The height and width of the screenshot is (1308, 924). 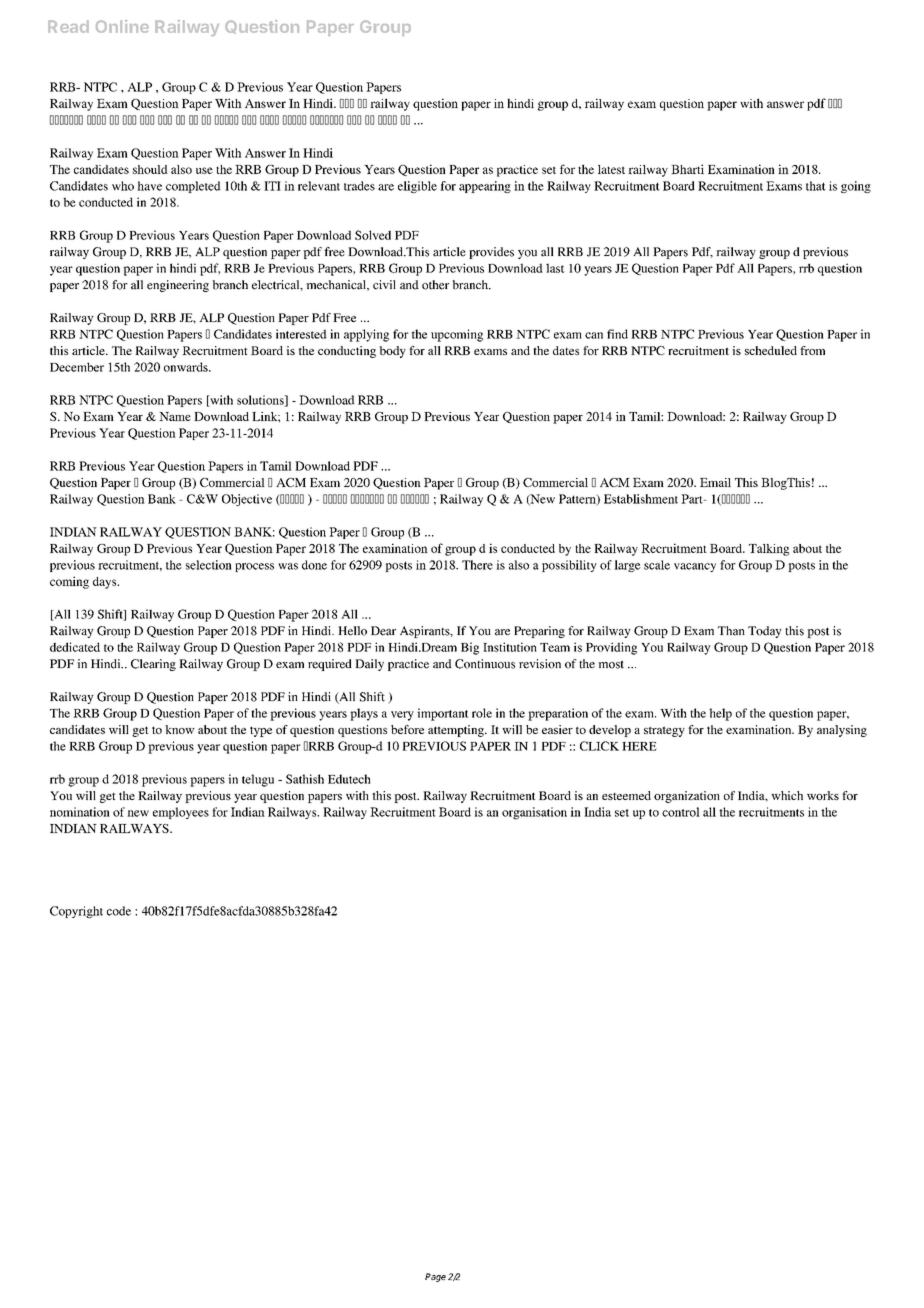 I want to click on that, so click(x=816, y=186).
